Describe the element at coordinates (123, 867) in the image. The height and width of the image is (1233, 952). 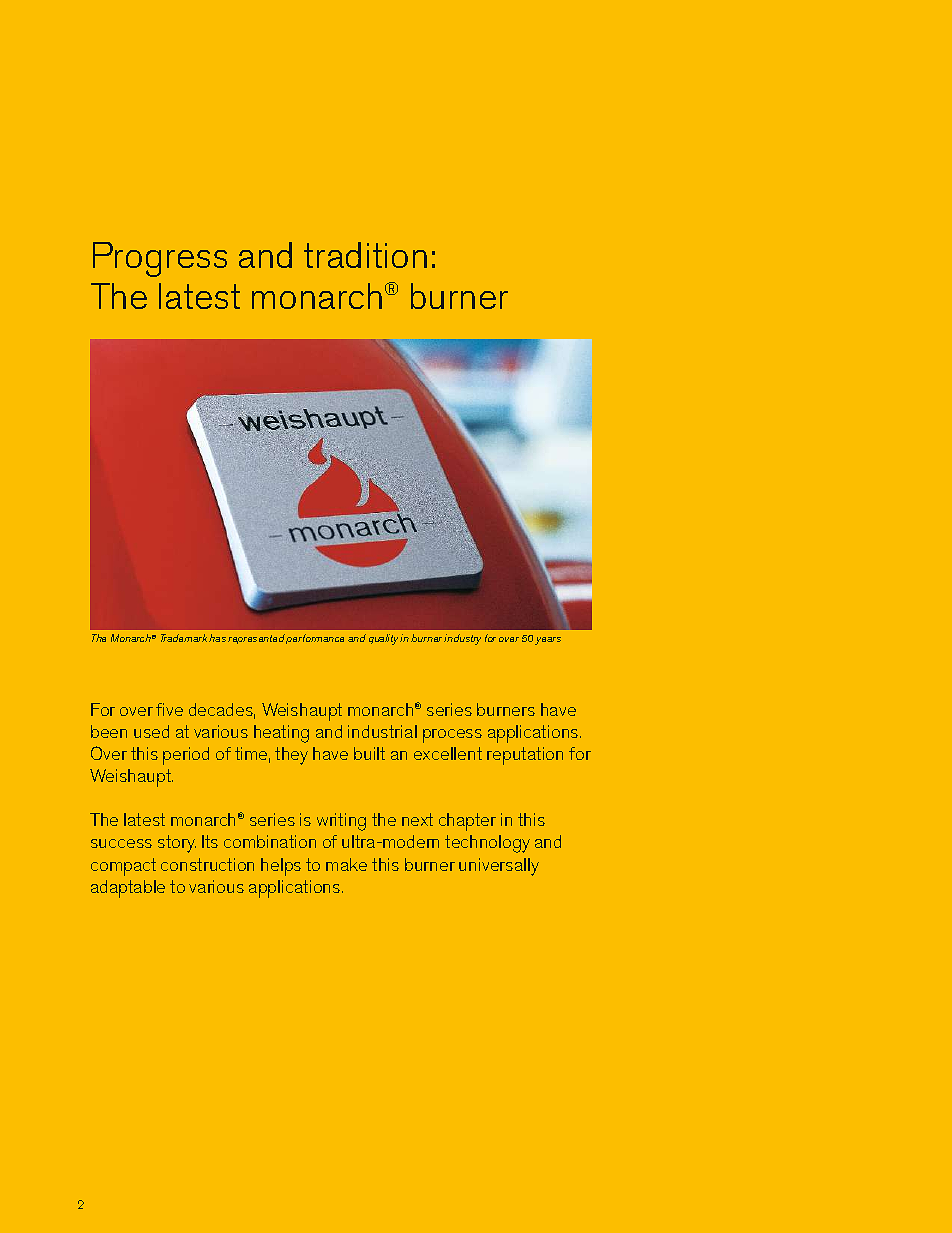
I see `compact` at that location.
